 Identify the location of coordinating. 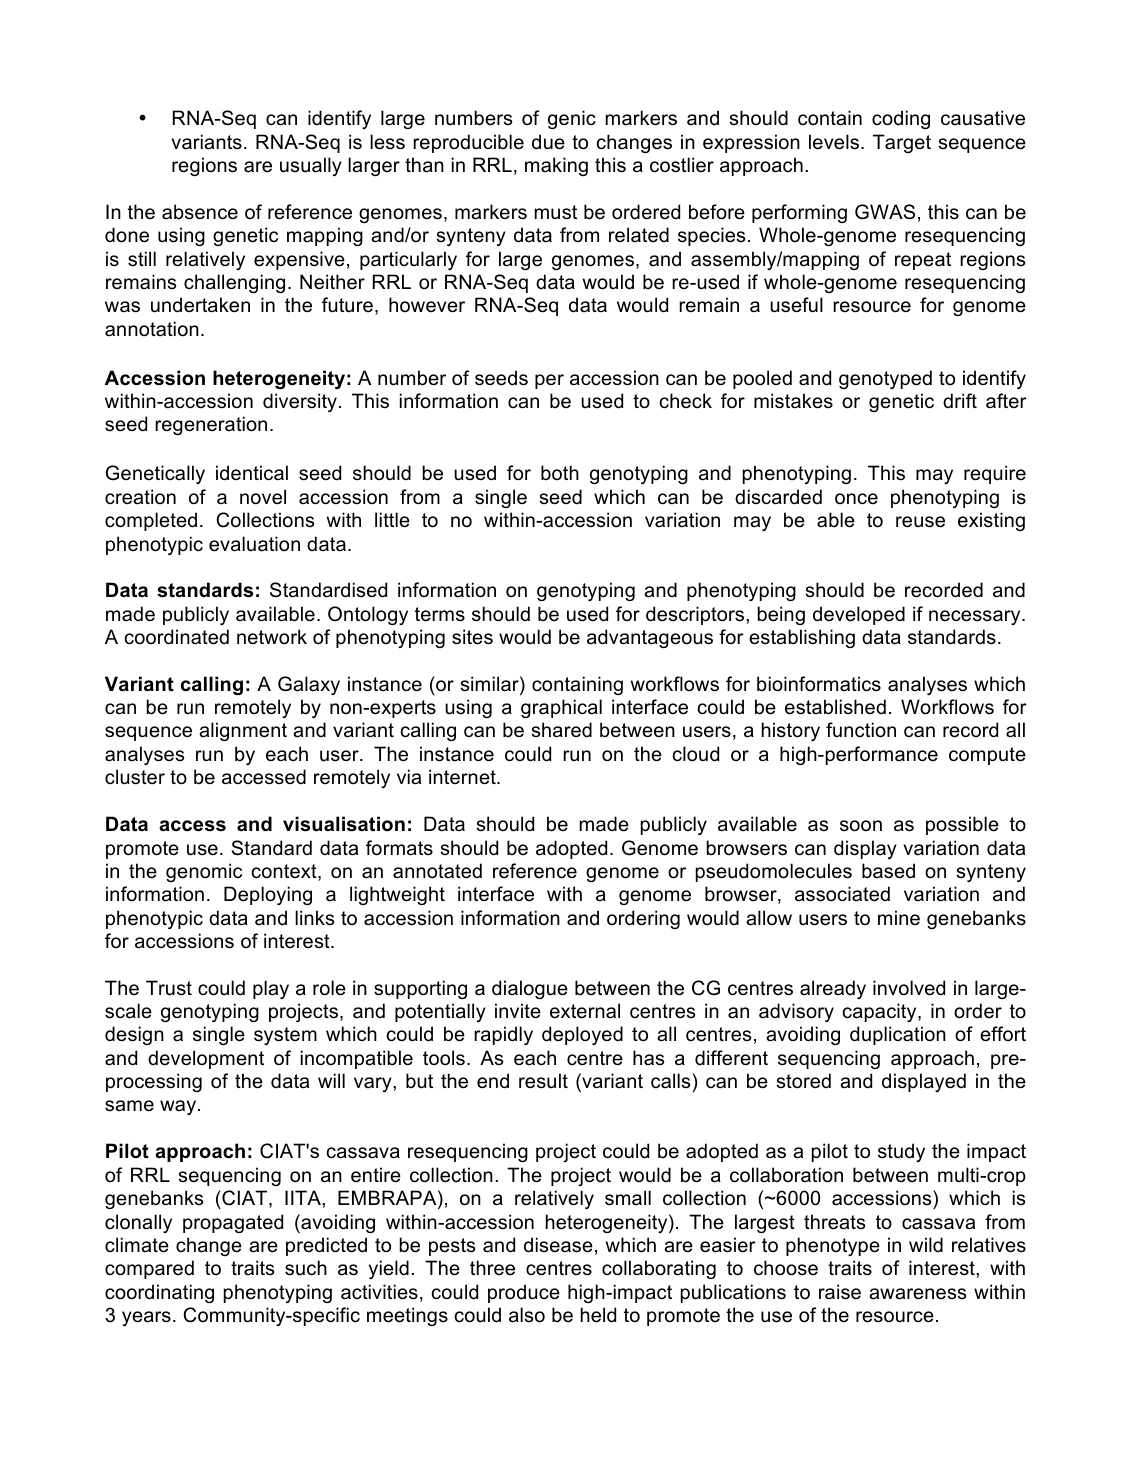
(159, 1293).
